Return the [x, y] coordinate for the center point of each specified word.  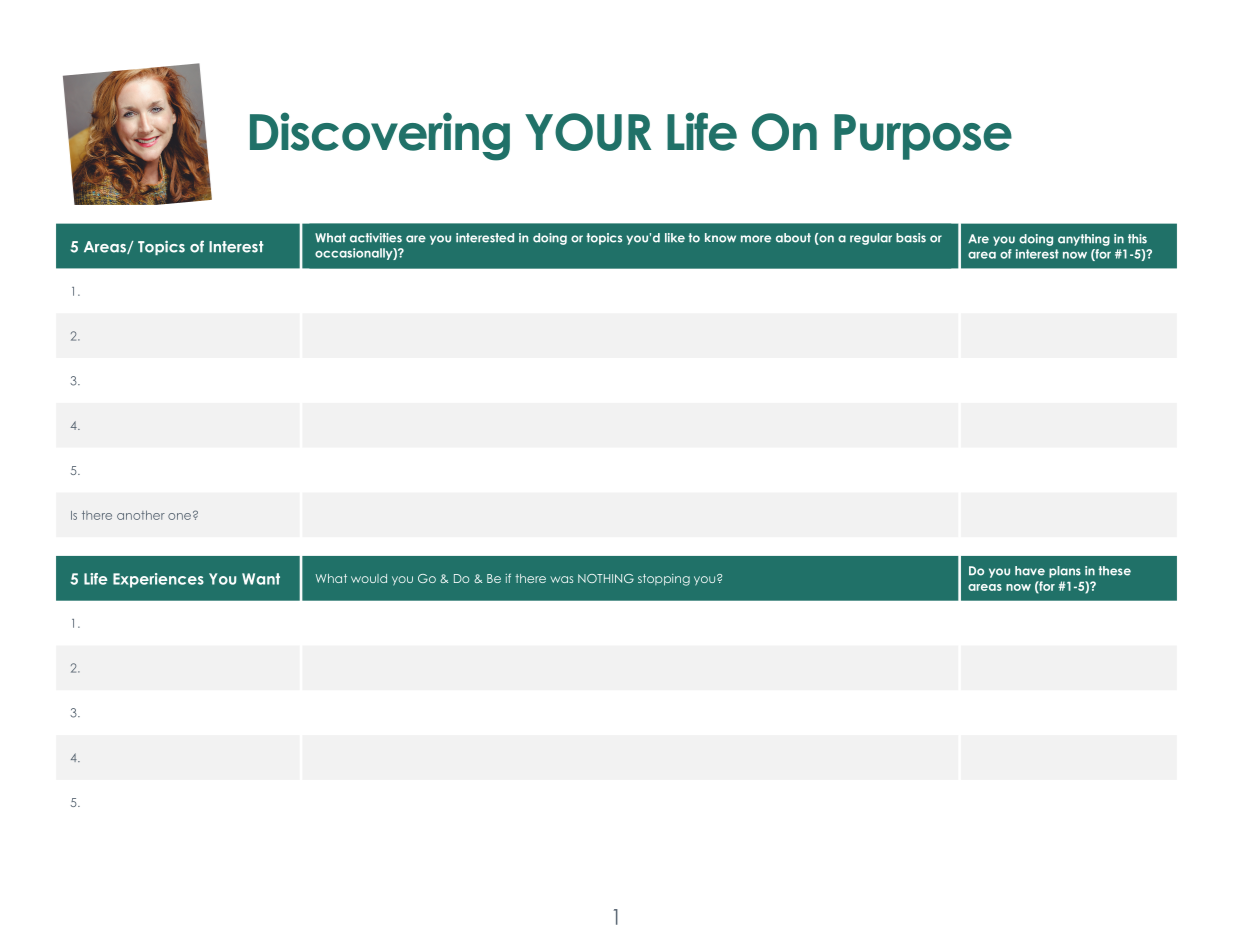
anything [1084, 240]
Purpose [923, 137]
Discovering [380, 136]
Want [261, 579]
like [675, 238]
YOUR [588, 132]
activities [376, 238]
